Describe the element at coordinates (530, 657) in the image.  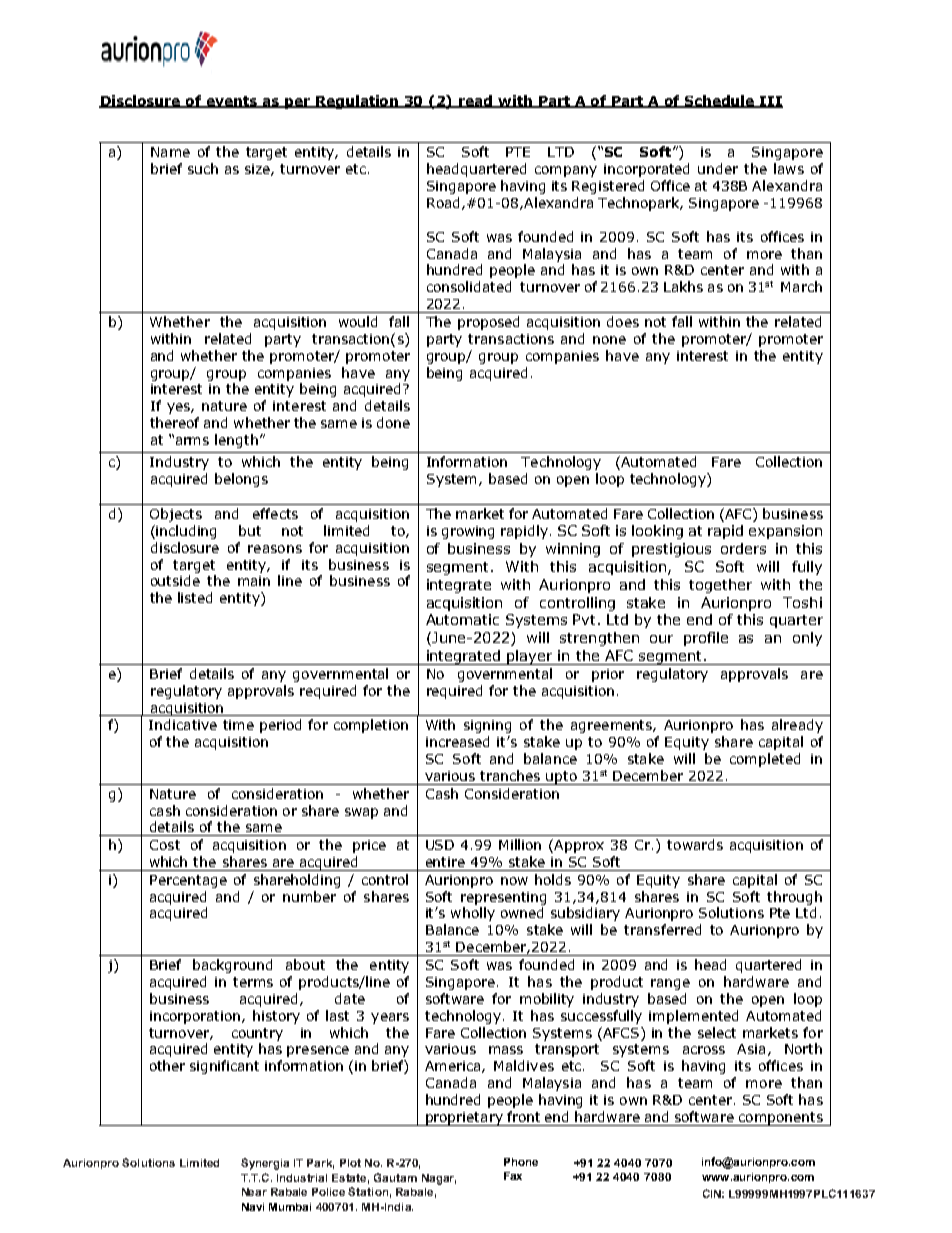
I see `player` at that location.
